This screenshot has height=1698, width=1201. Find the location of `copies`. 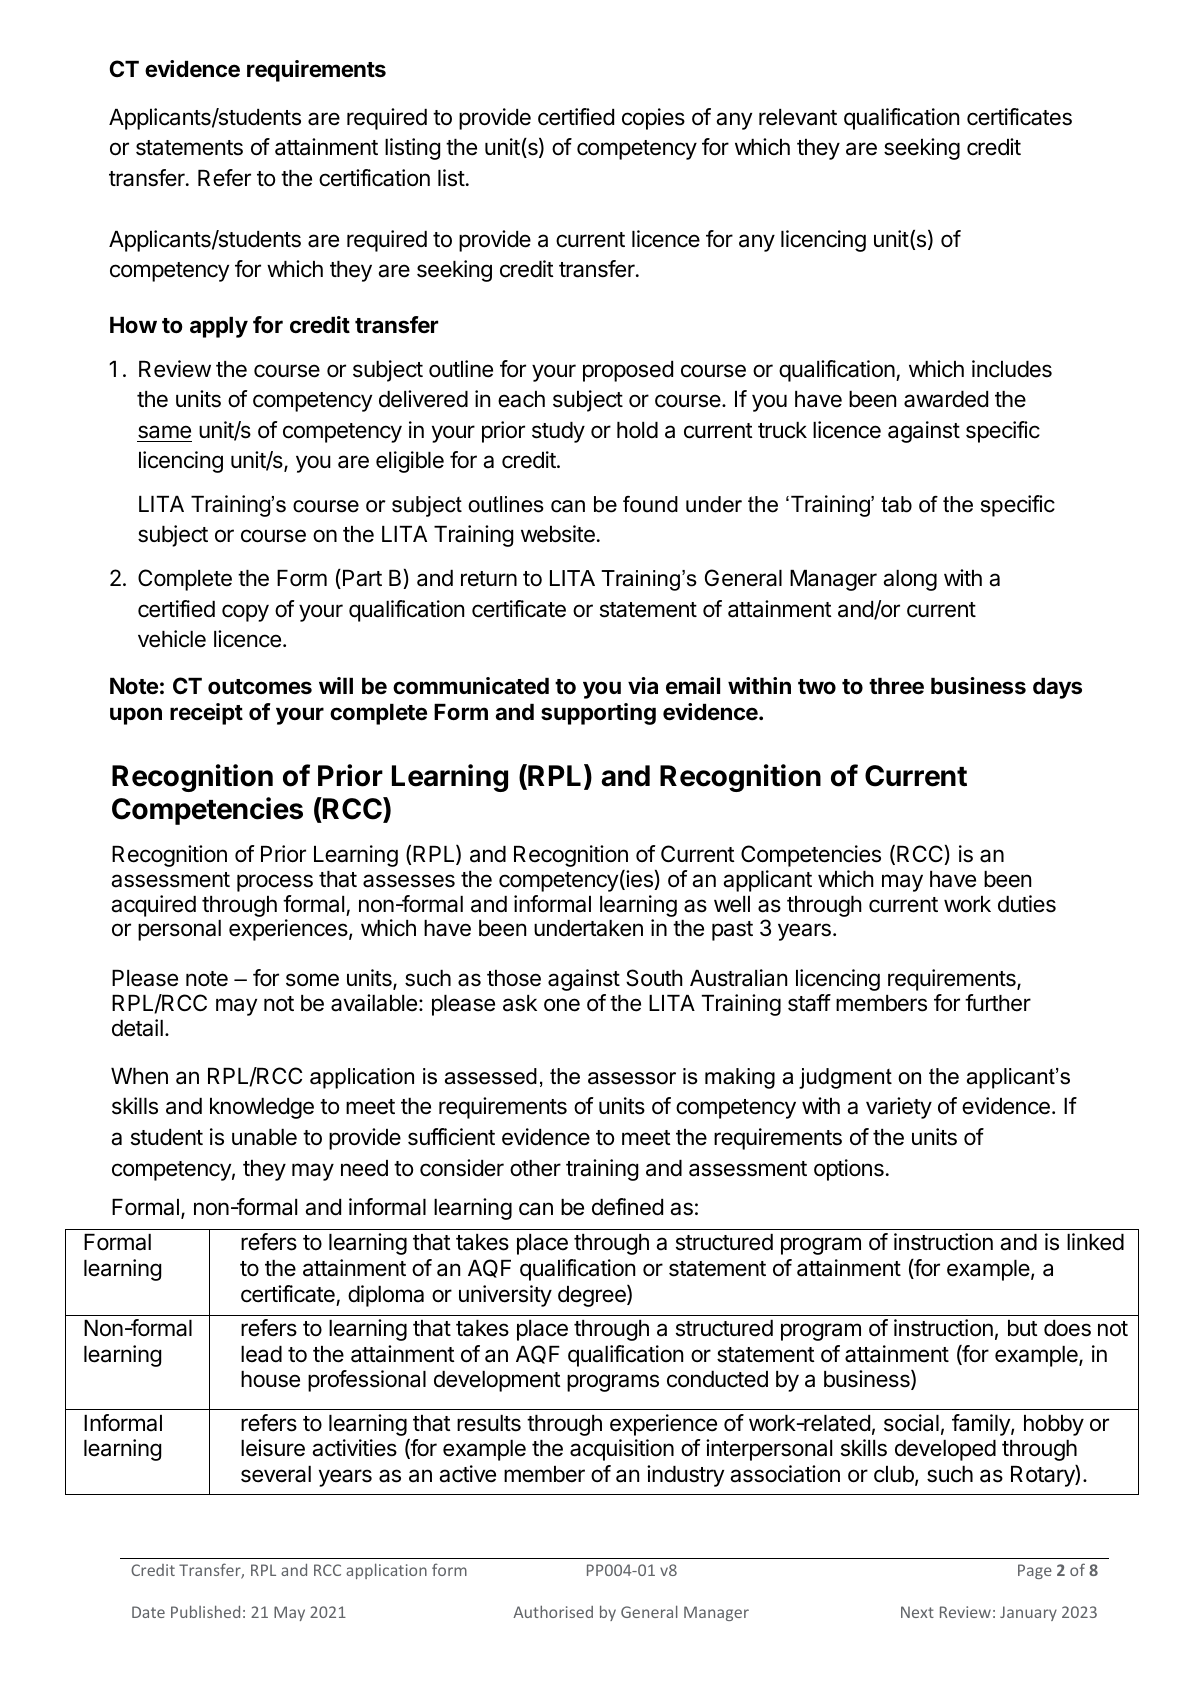

copies is located at coordinates (653, 119).
